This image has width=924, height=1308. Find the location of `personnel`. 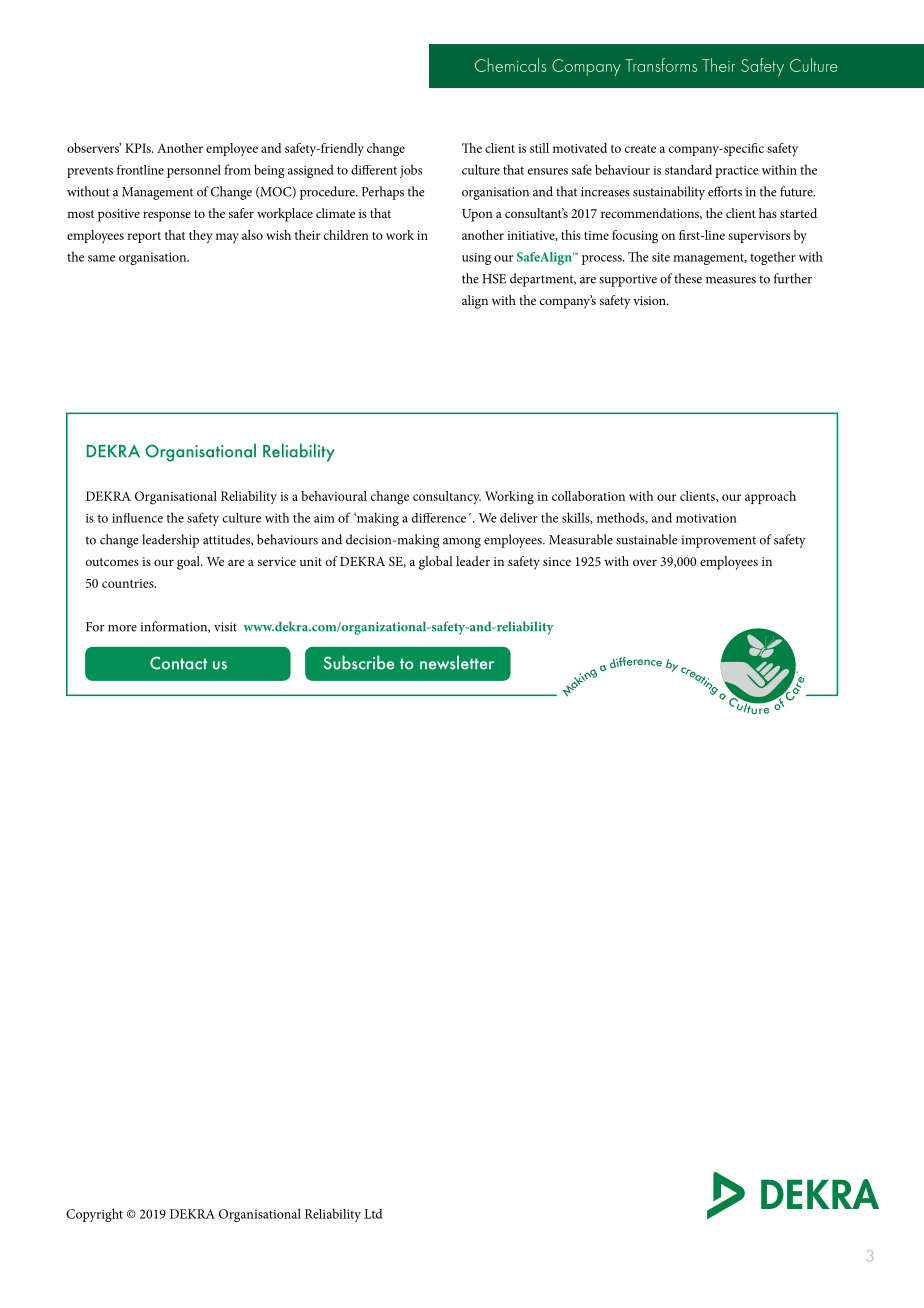

personnel is located at coordinates (194, 171).
